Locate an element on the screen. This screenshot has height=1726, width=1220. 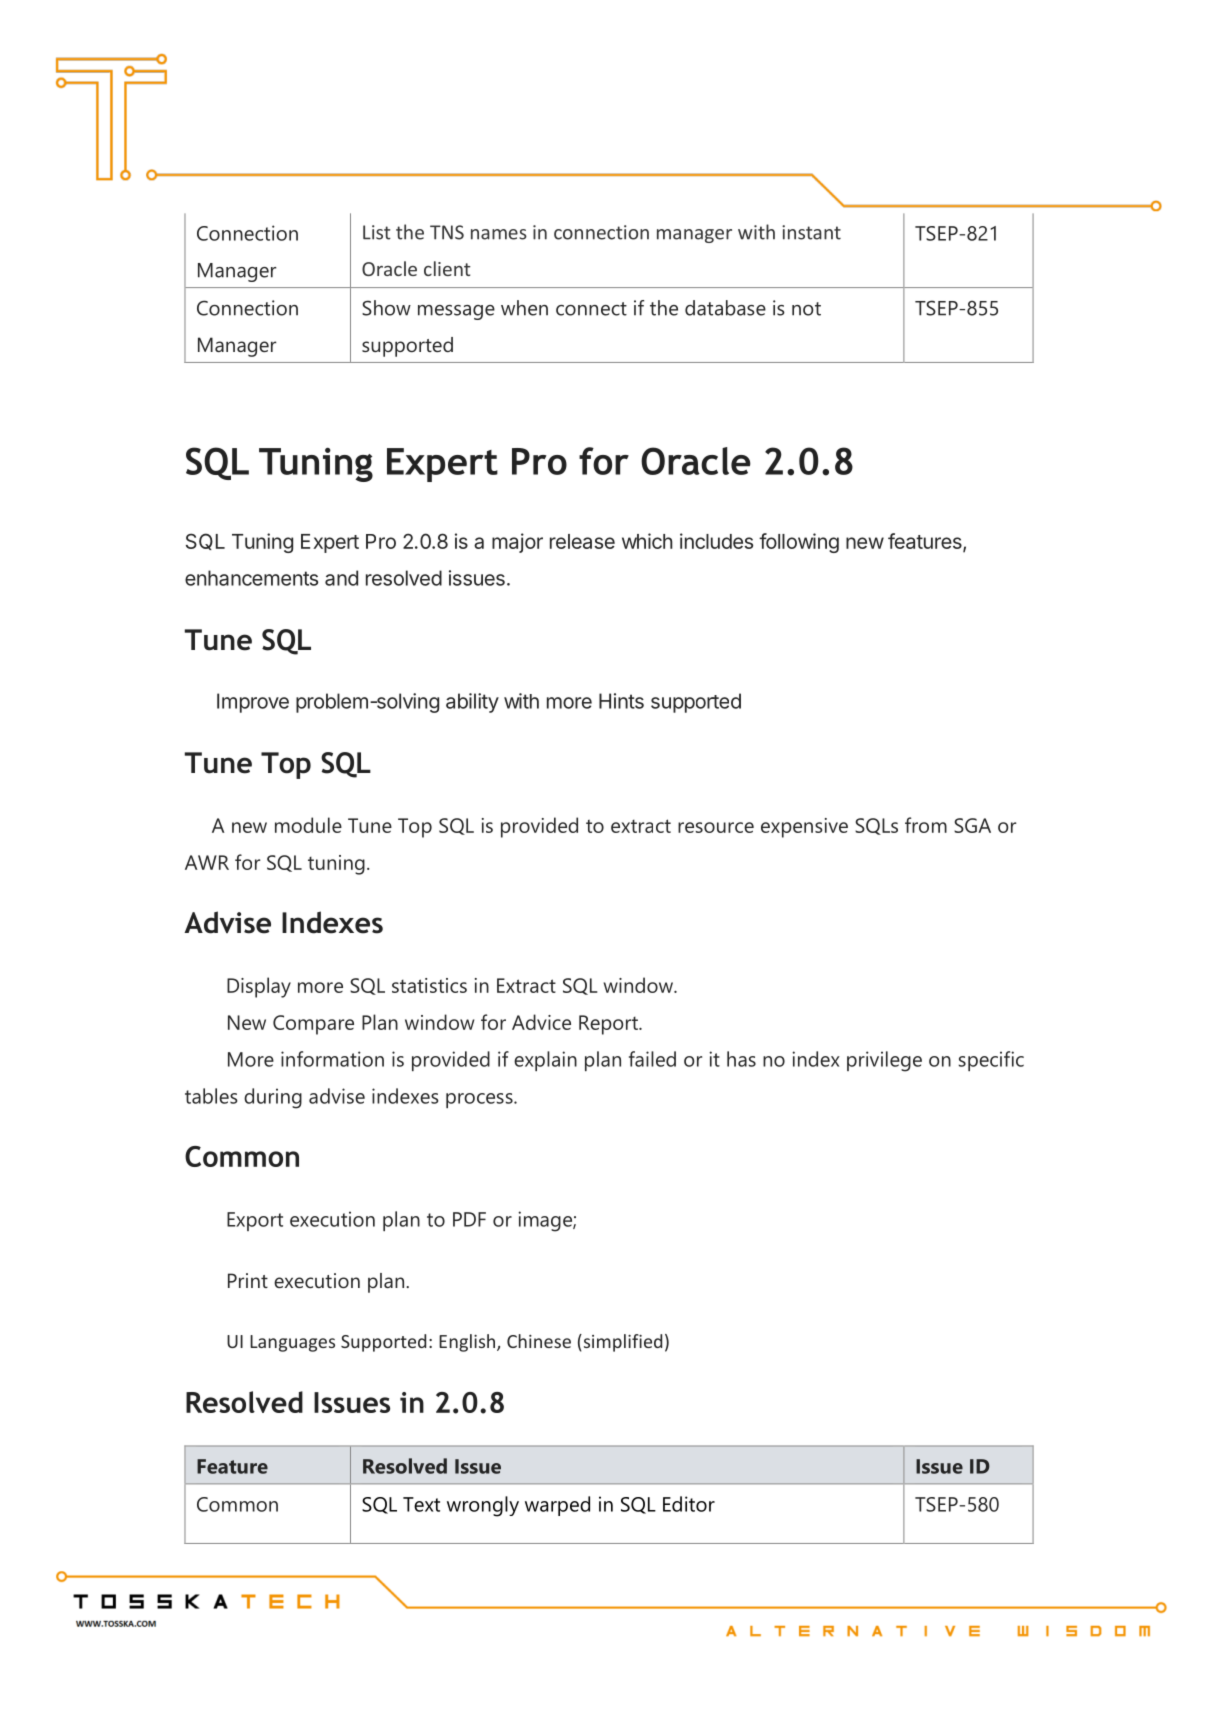
Text is located at coordinates (421, 1504).
